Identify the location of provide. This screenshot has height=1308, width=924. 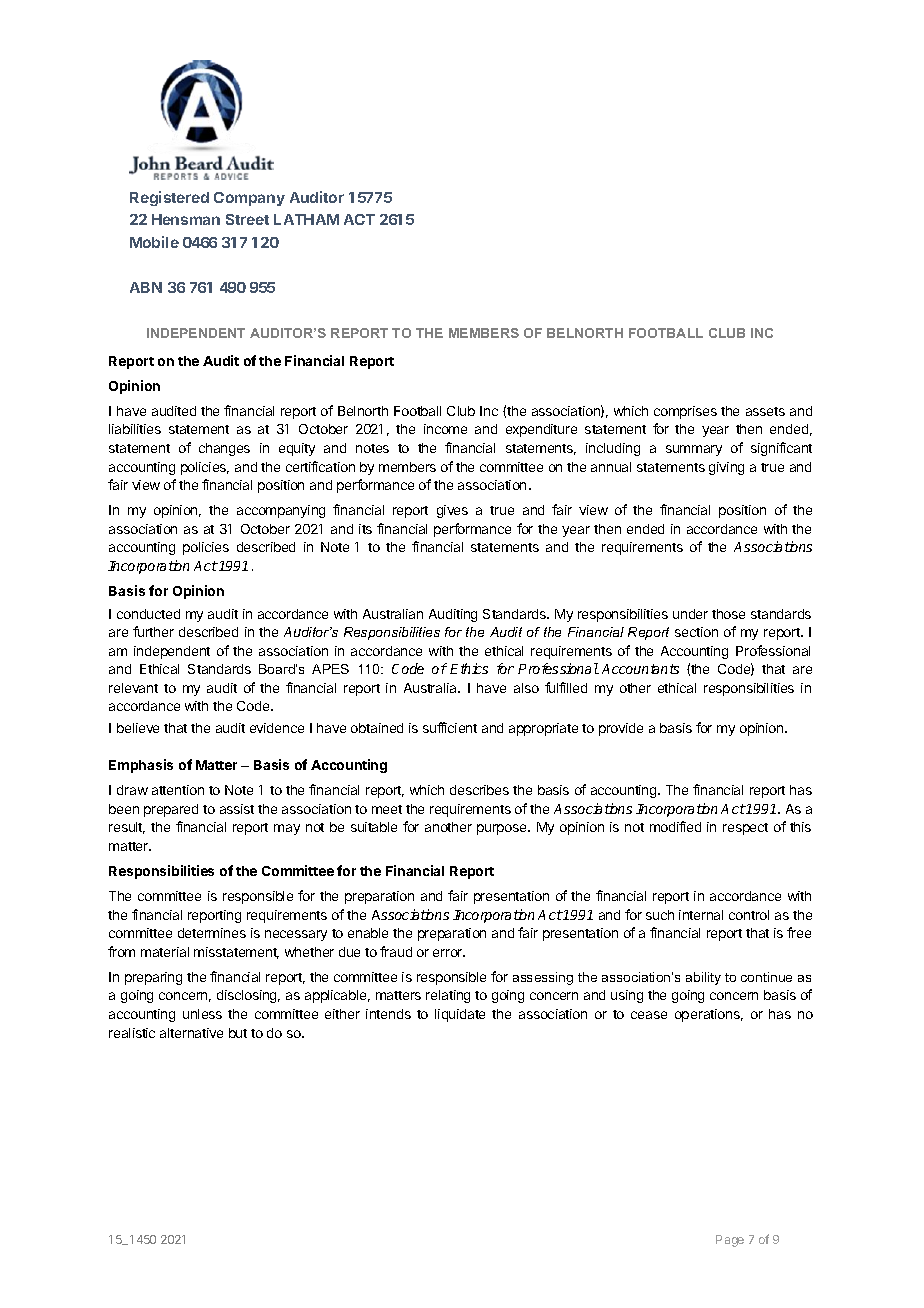
(621, 729).
